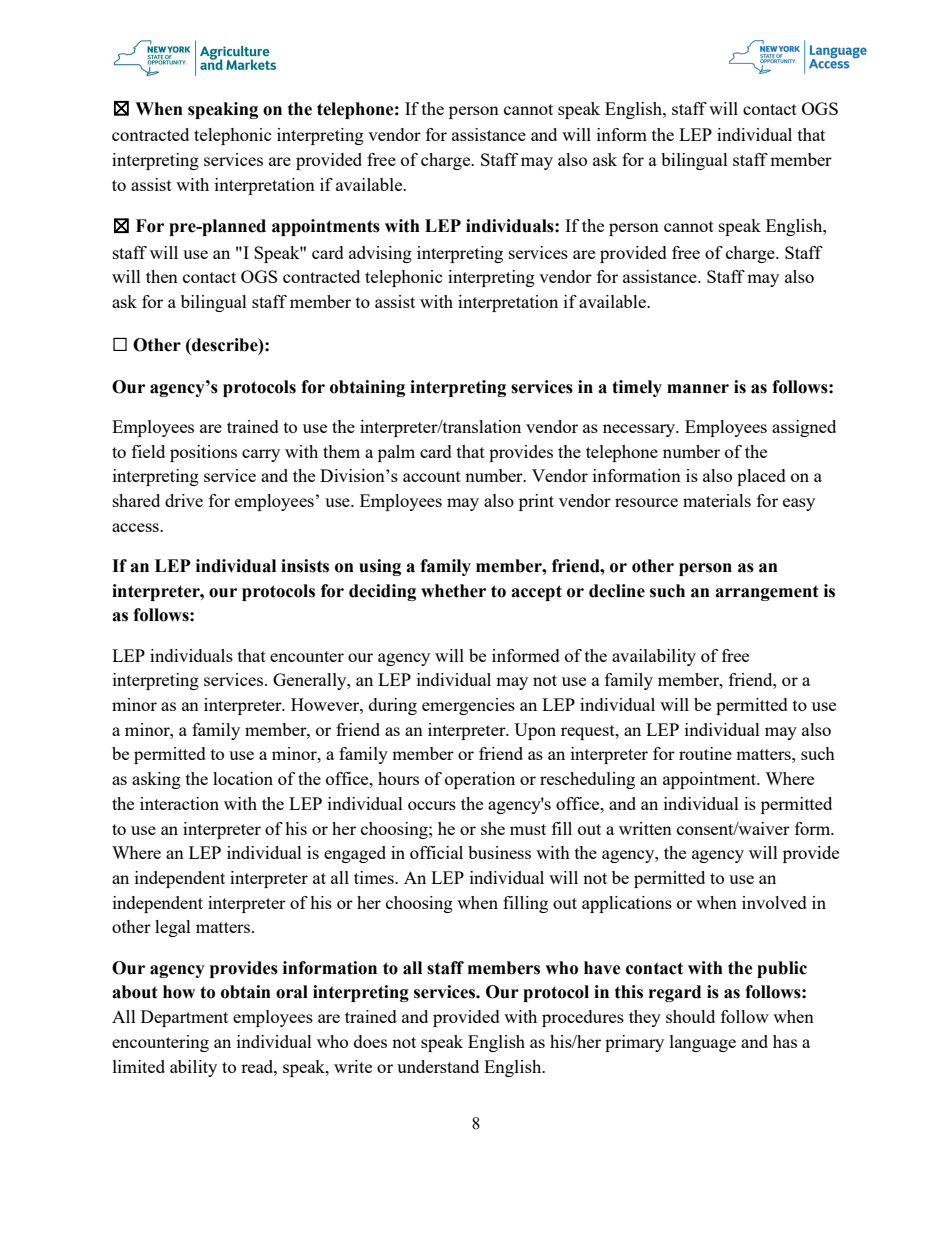  What do you see at coordinates (243, 778) in the screenshot?
I see `location` at bounding box center [243, 778].
